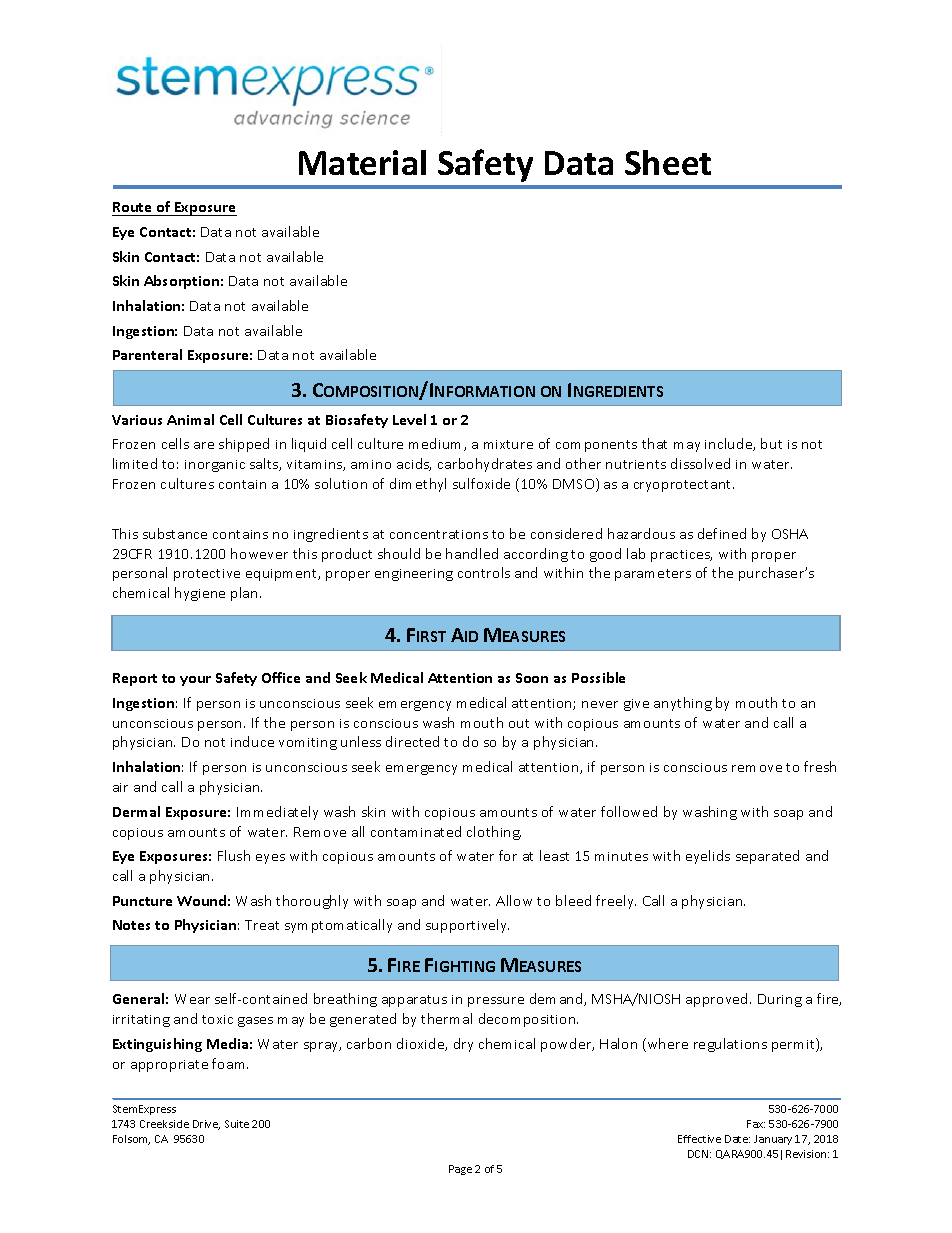 The width and height of the screenshot is (952, 1233). Describe the element at coordinates (668, 162) in the screenshot. I see `Sheet` at that location.
